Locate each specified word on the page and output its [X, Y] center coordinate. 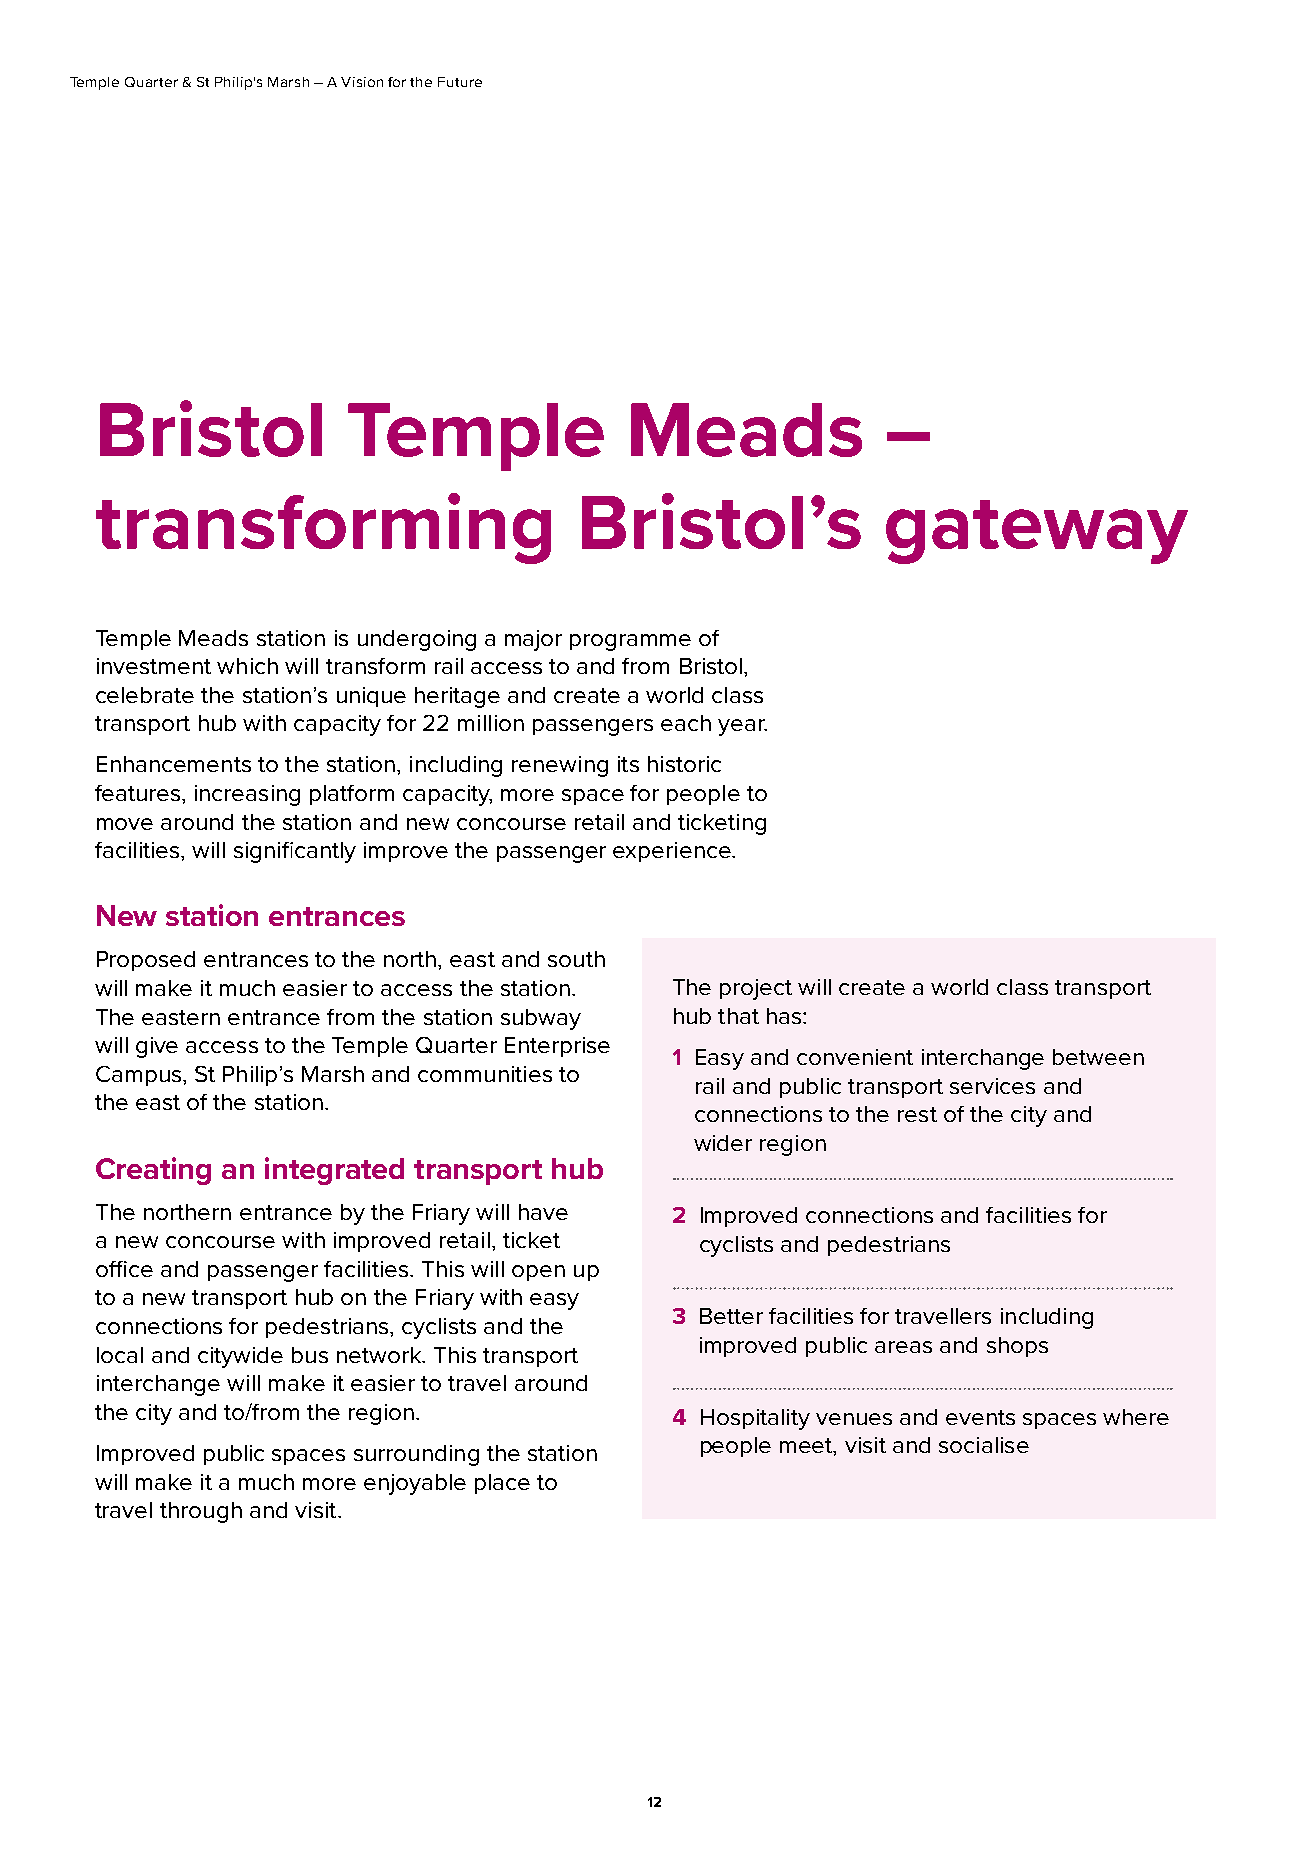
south [576, 959]
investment [154, 666]
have [543, 1212]
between [1098, 1057]
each [686, 723]
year [742, 727]
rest [917, 1114]
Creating [153, 1171]
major [533, 640]
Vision [362, 82]
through [201, 1512]
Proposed [146, 961]
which [247, 666]
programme [630, 642]
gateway [1037, 532]
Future [460, 82]
